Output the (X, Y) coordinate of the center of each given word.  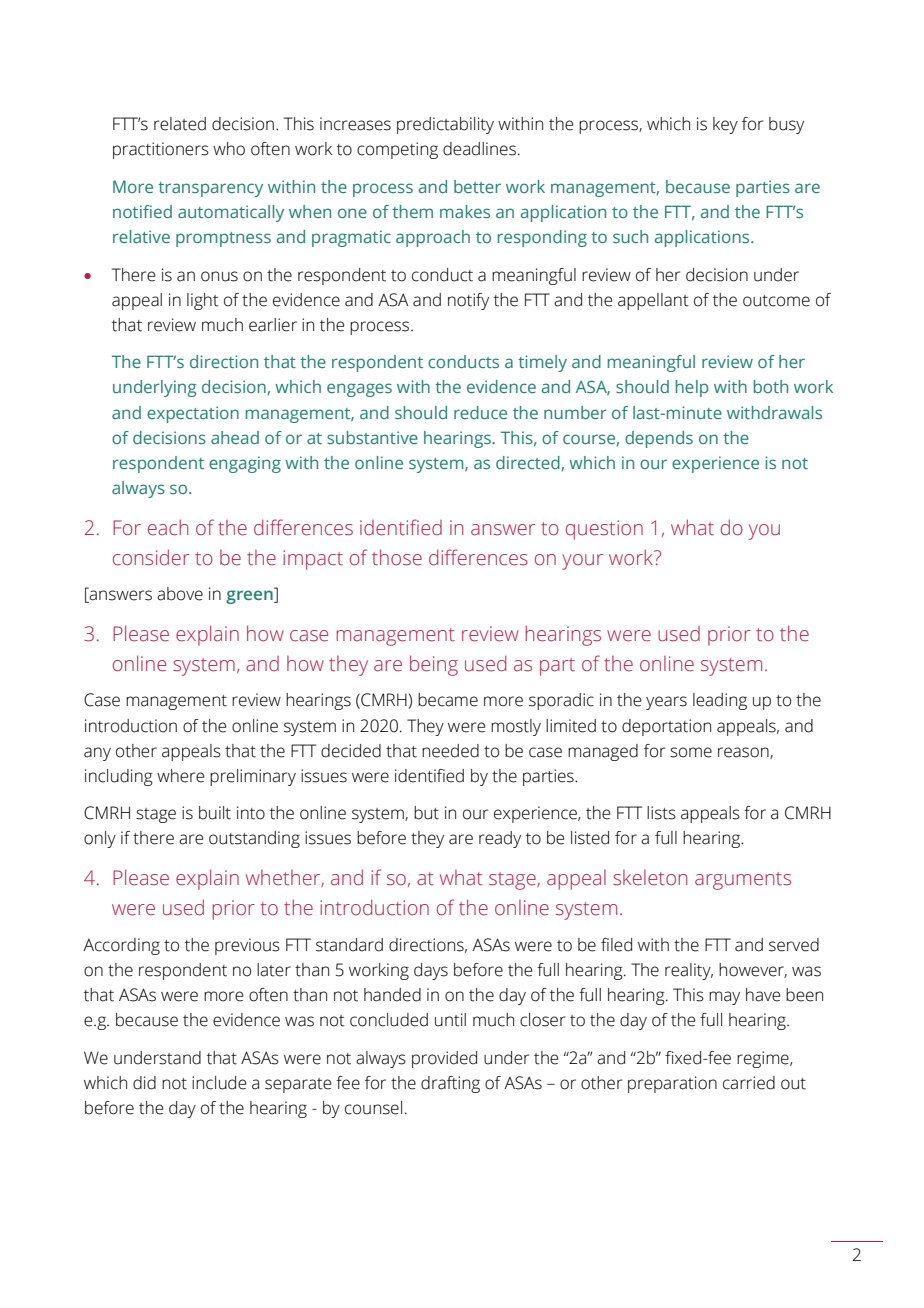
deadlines (479, 149)
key (725, 125)
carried (749, 1083)
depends (659, 439)
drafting (450, 1084)
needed (450, 751)
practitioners (161, 150)
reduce (480, 412)
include (219, 1083)
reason (744, 753)
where (180, 776)
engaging (245, 464)
